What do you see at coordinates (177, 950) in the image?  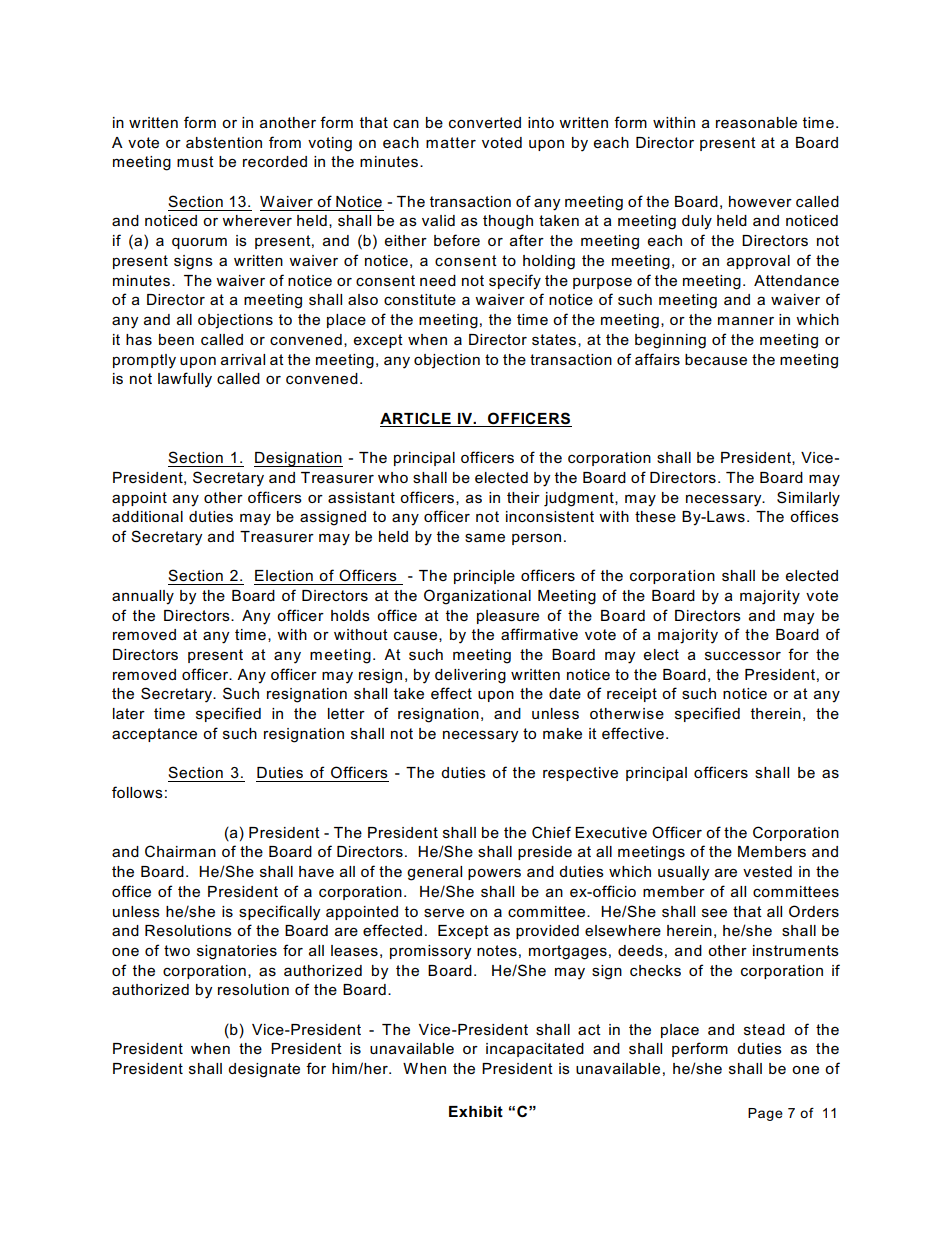 I see `two` at bounding box center [177, 950].
